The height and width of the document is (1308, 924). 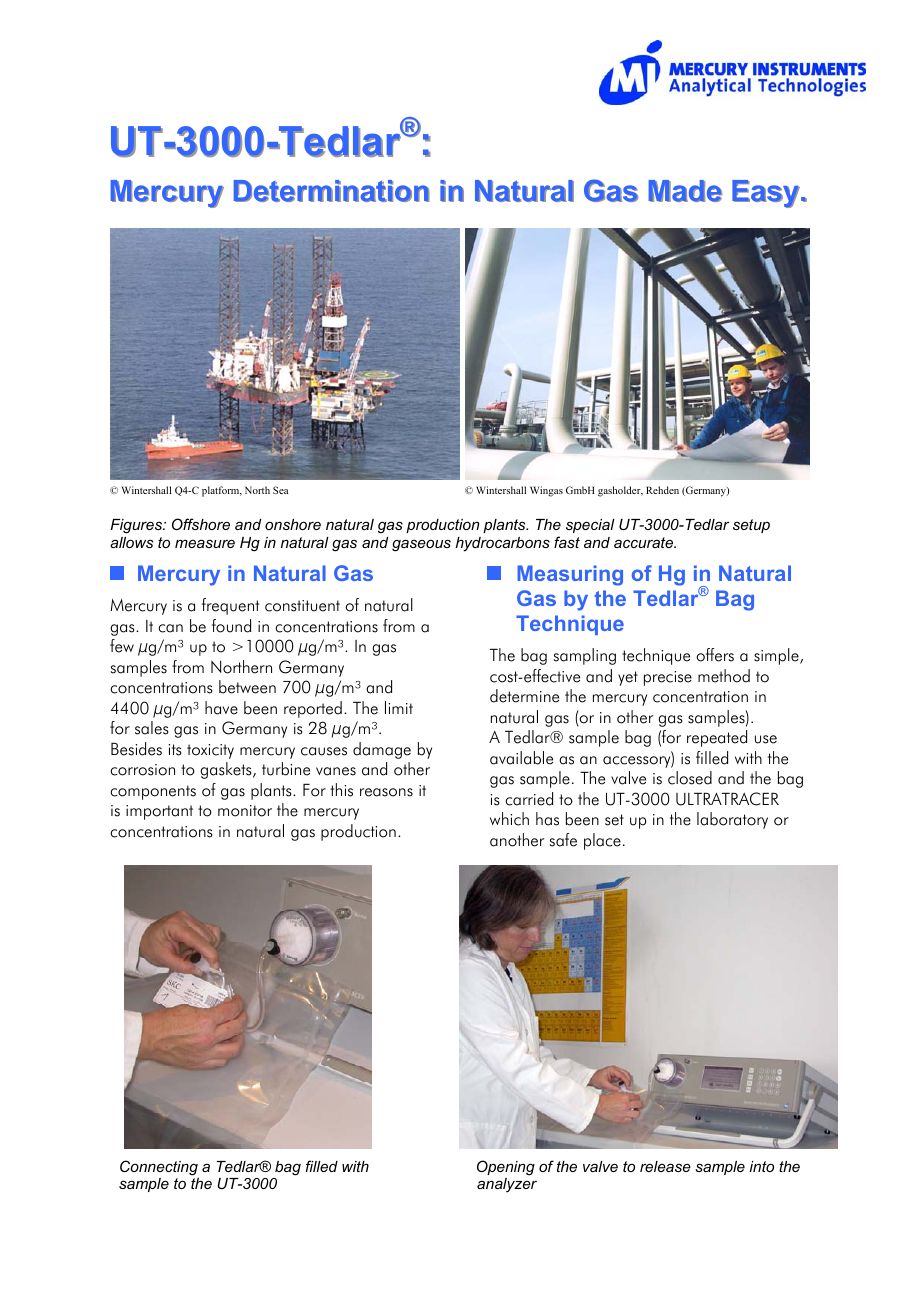 What do you see at coordinates (506, 1168) in the document?
I see `Opening` at bounding box center [506, 1168].
